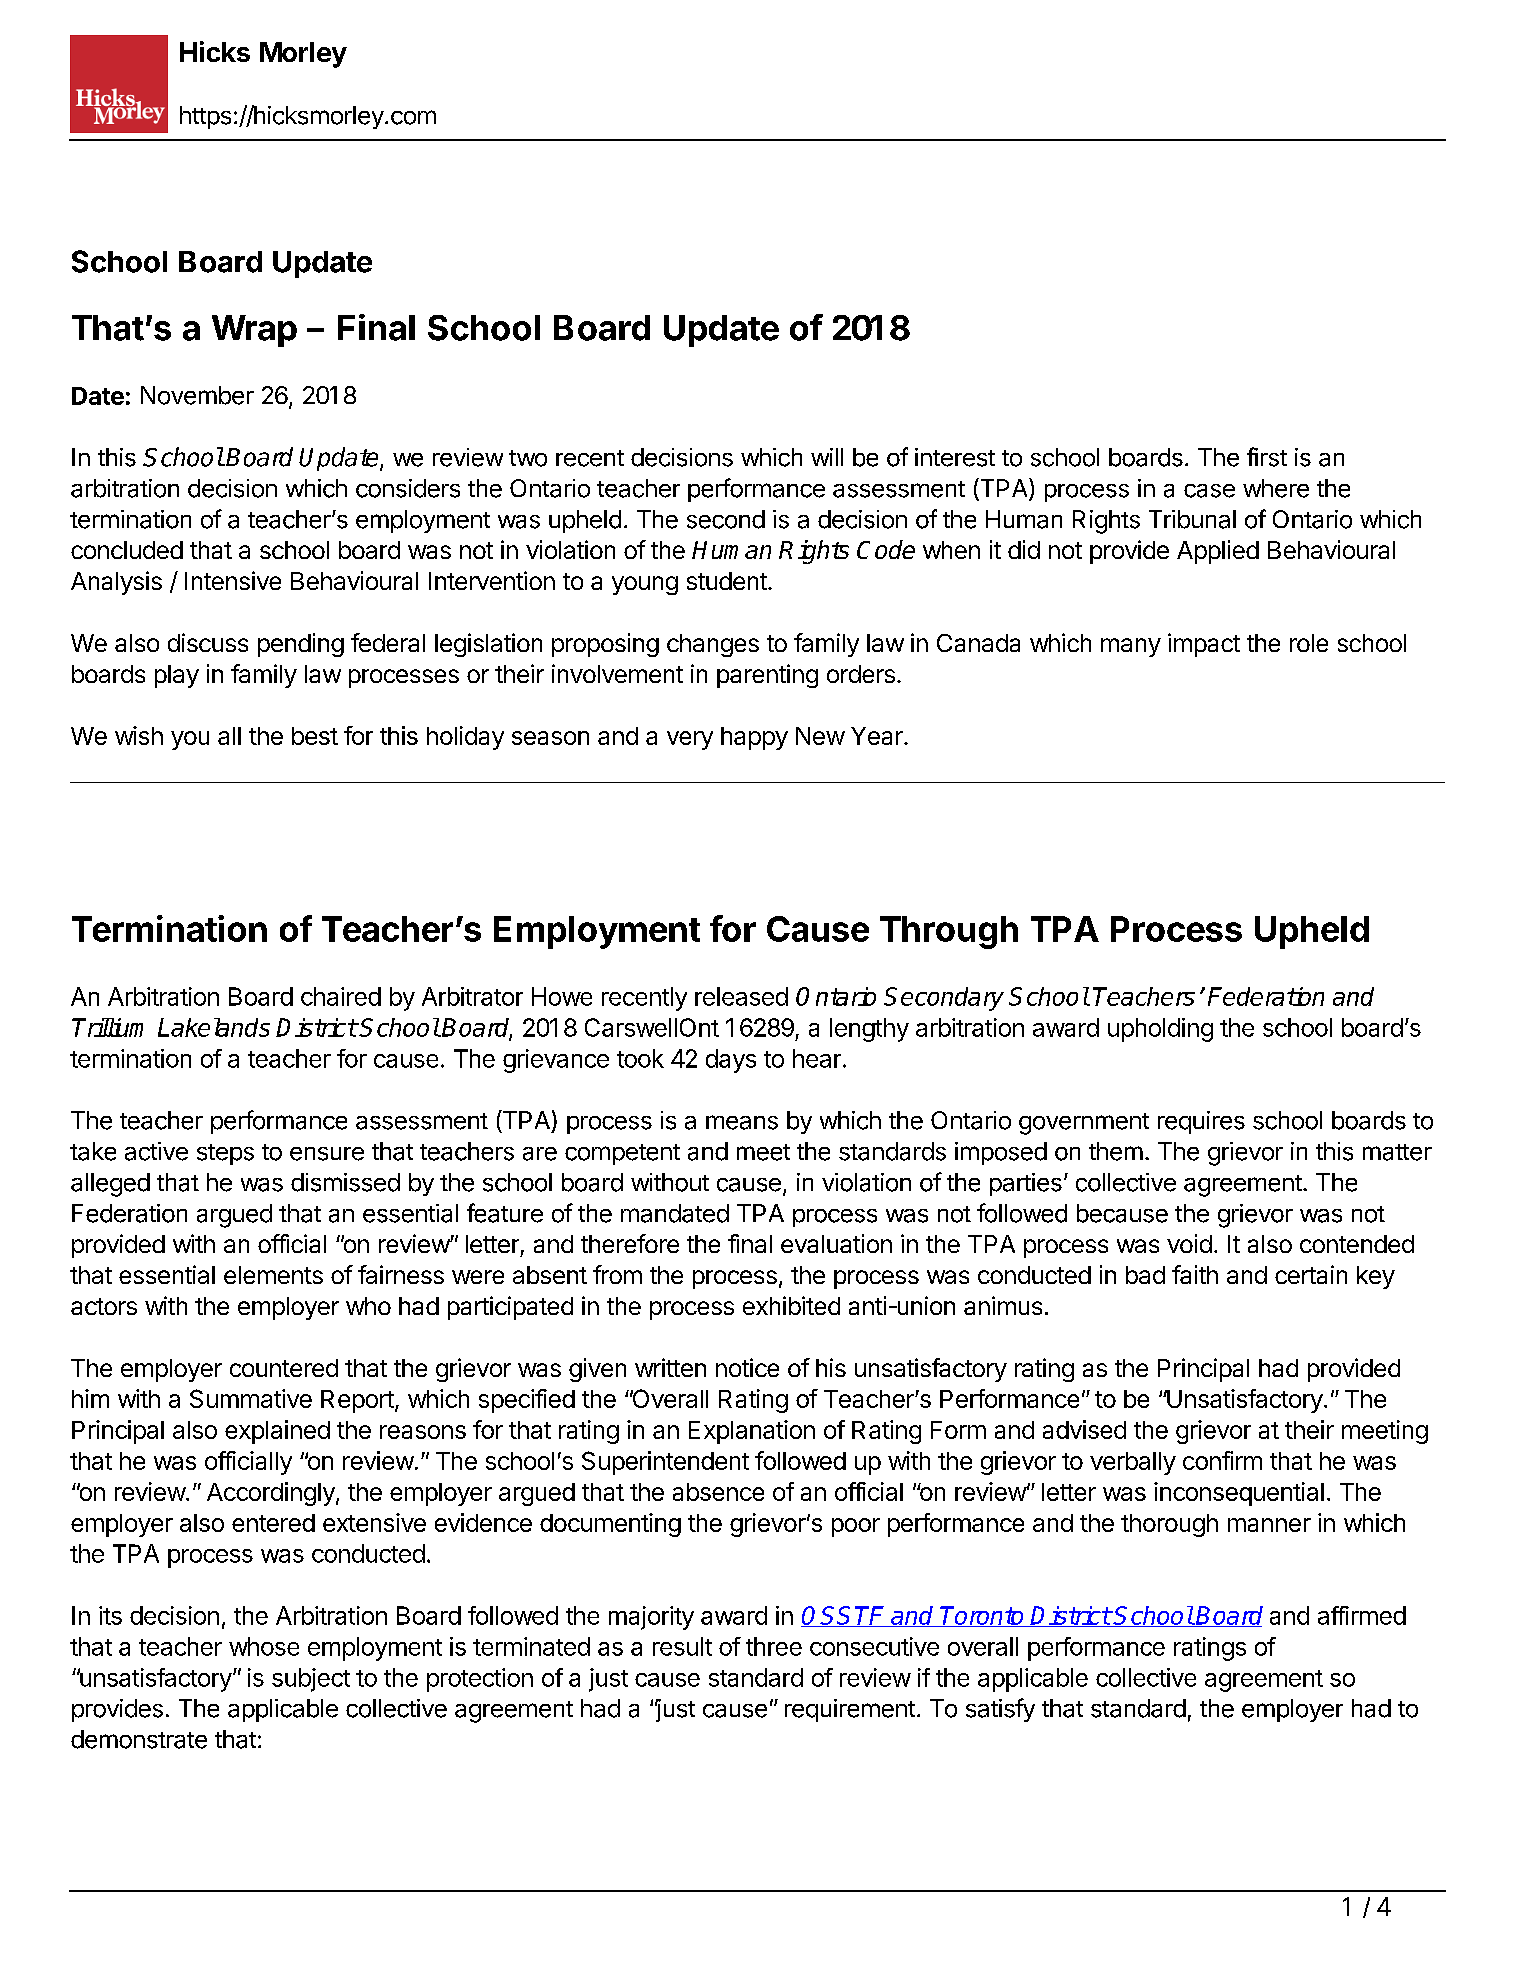  I want to click on happy, so click(754, 738).
